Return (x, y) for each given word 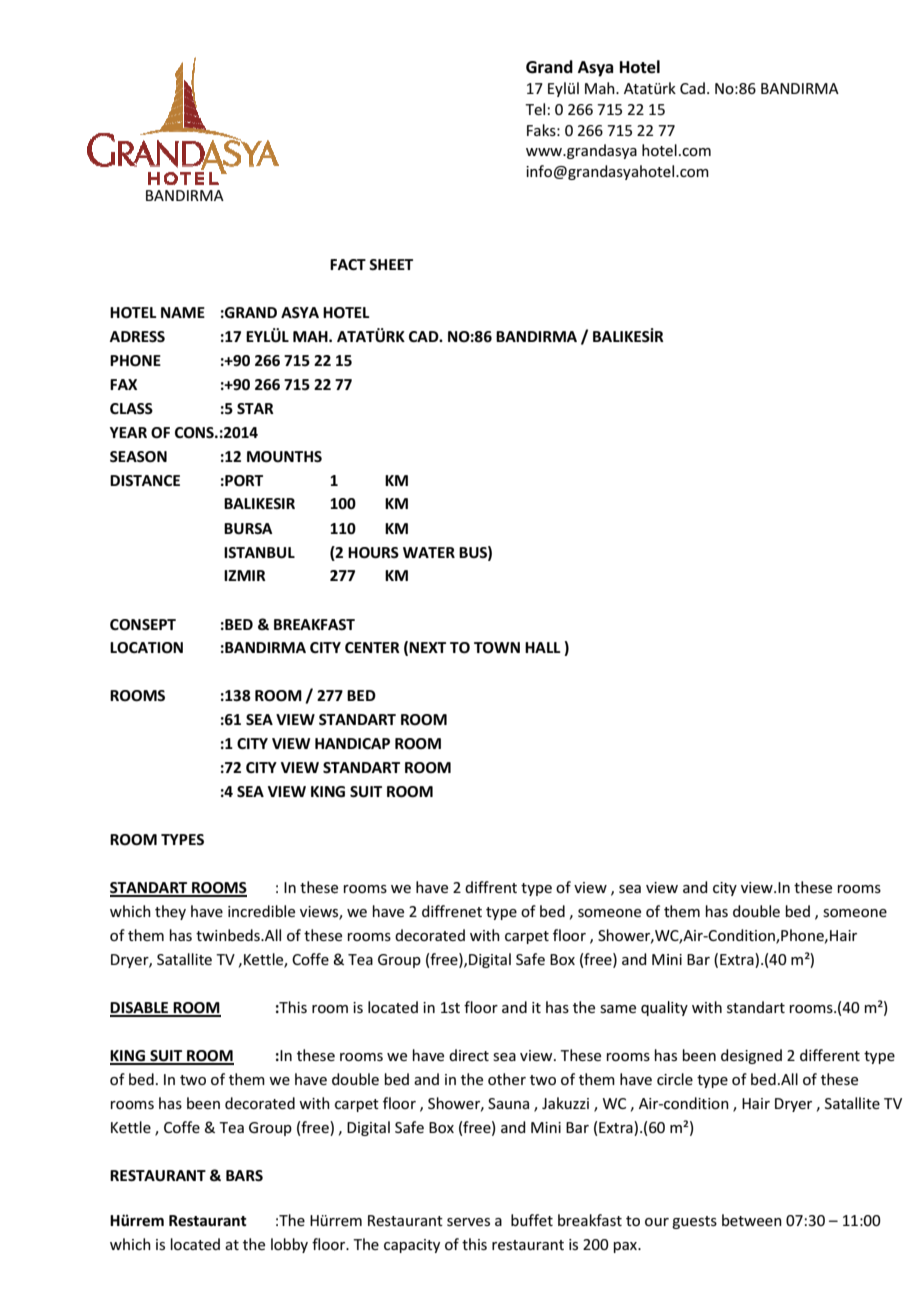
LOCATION (146, 648)
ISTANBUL (259, 553)
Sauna (508, 1103)
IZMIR (245, 575)
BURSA (248, 529)
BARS (244, 1176)
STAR (255, 409)
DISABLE (140, 1009)
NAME (183, 312)
